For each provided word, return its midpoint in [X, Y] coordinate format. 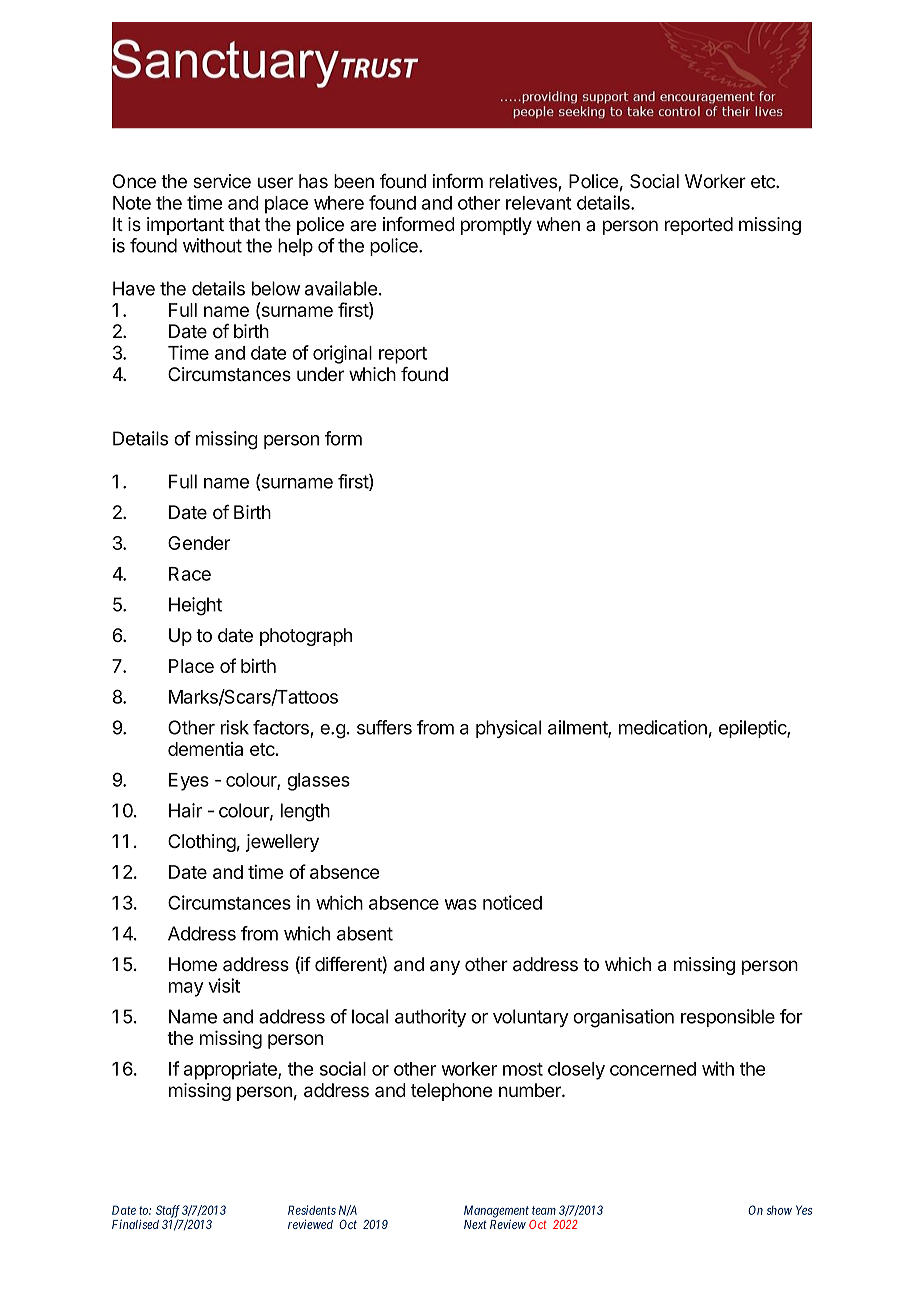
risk [235, 727]
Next [475, 1224]
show [779, 1210]
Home [193, 964]
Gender [199, 543]
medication [663, 727]
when [558, 224]
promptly [496, 226]
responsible [728, 1018]
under [320, 374]
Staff [168, 1212]
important [185, 226]
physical [508, 729]
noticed [512, 902]
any [445, 967]
